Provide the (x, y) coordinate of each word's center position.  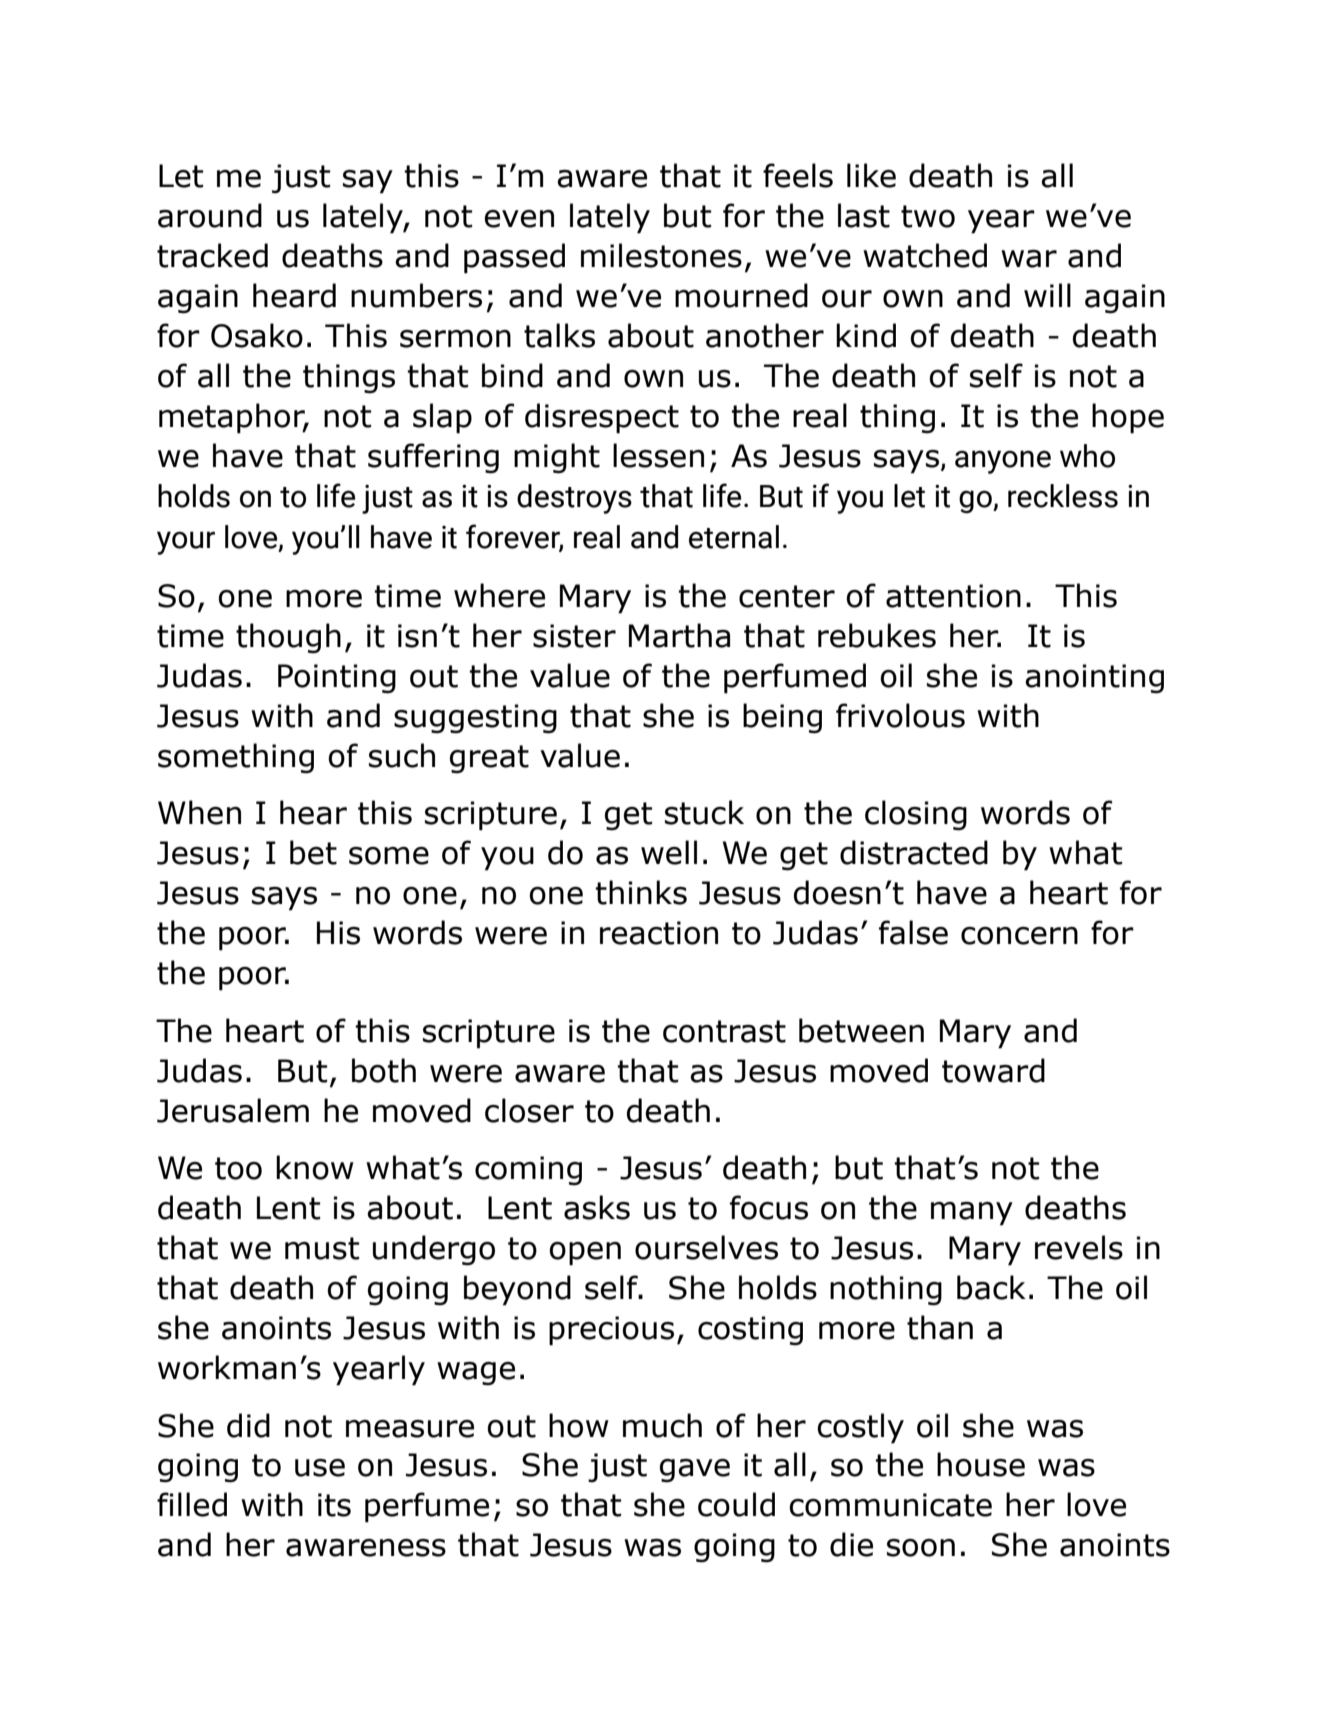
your (186, 543)
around (210, 215)
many (972, 1214)
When (199, 812)
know (315, 1167)
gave (695, 1471)
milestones (661, 255)
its (334, 1505)
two (928, 216)
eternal (734, 537)
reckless (1063, 496)
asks (597, 1207)
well (669, 852)
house (981, 1464)
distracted (914, 852)
